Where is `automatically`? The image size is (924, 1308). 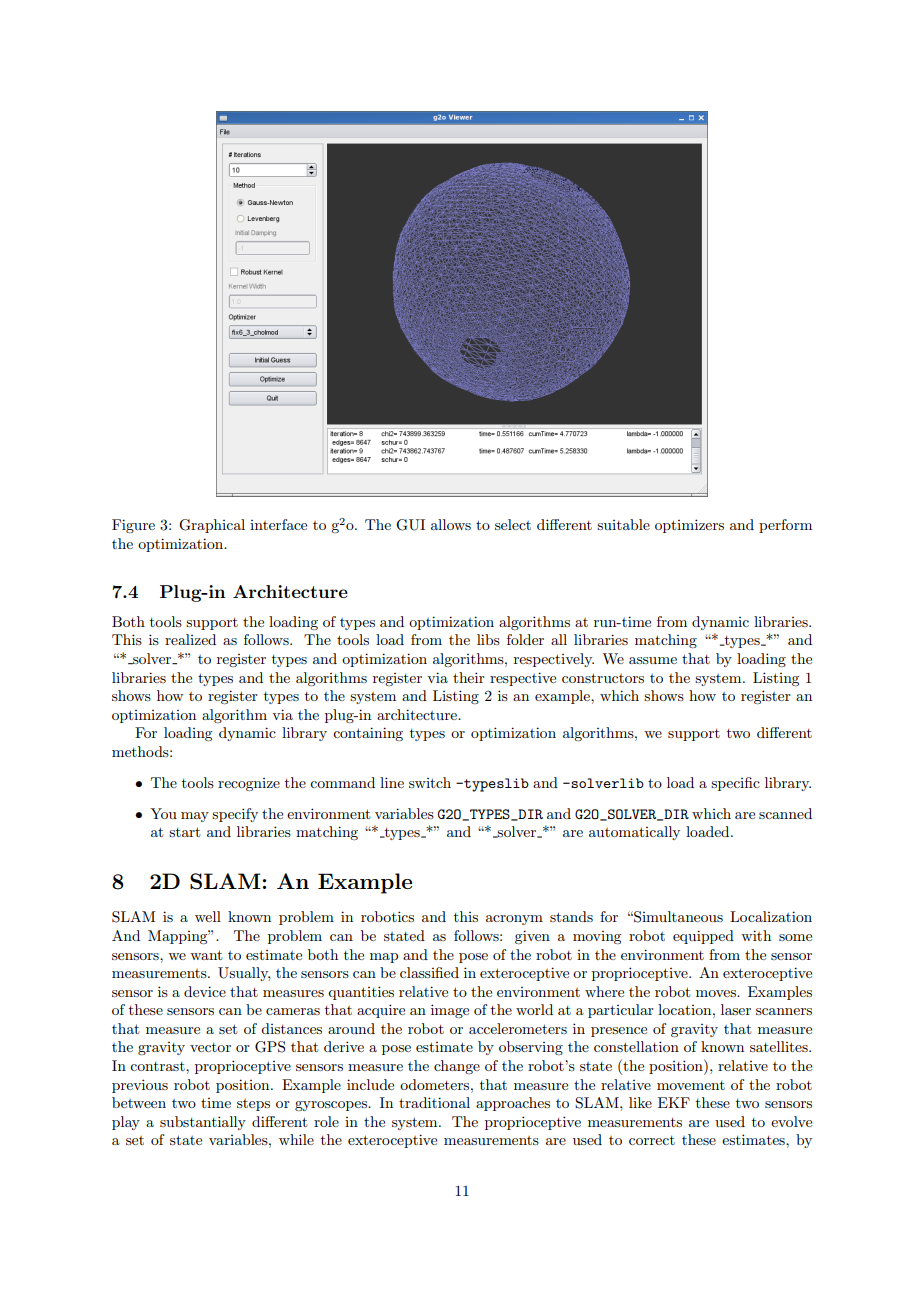 automatically is located at coordinates (634, 833).
